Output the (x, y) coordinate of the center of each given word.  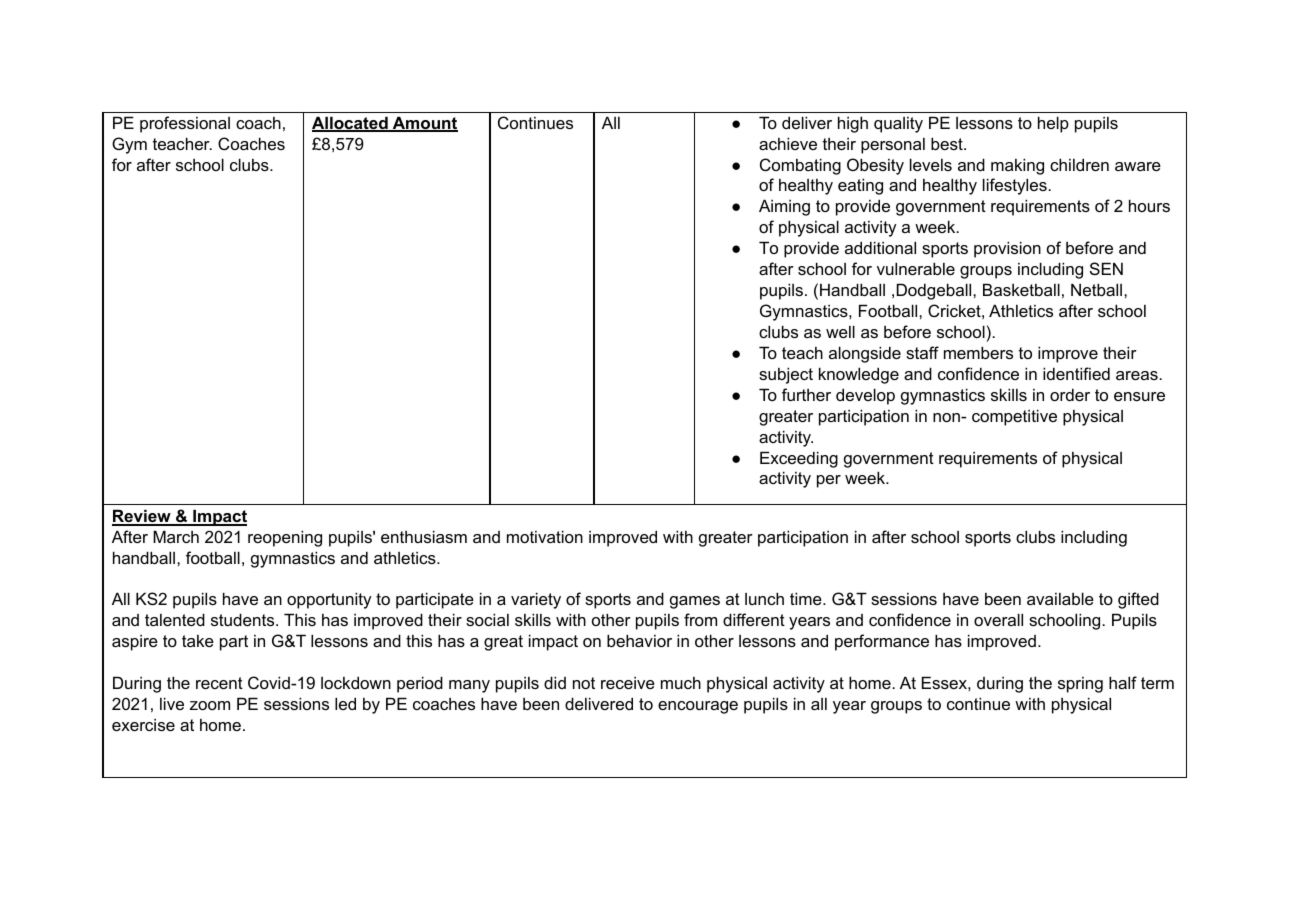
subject (786, 375)
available (1060, 598)
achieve (788, 143)
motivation (545, 536)
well (840, 331)
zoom (210, 705)
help (1053, 124)
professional (185, 124)
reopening (285, 538)
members (978, 352)
